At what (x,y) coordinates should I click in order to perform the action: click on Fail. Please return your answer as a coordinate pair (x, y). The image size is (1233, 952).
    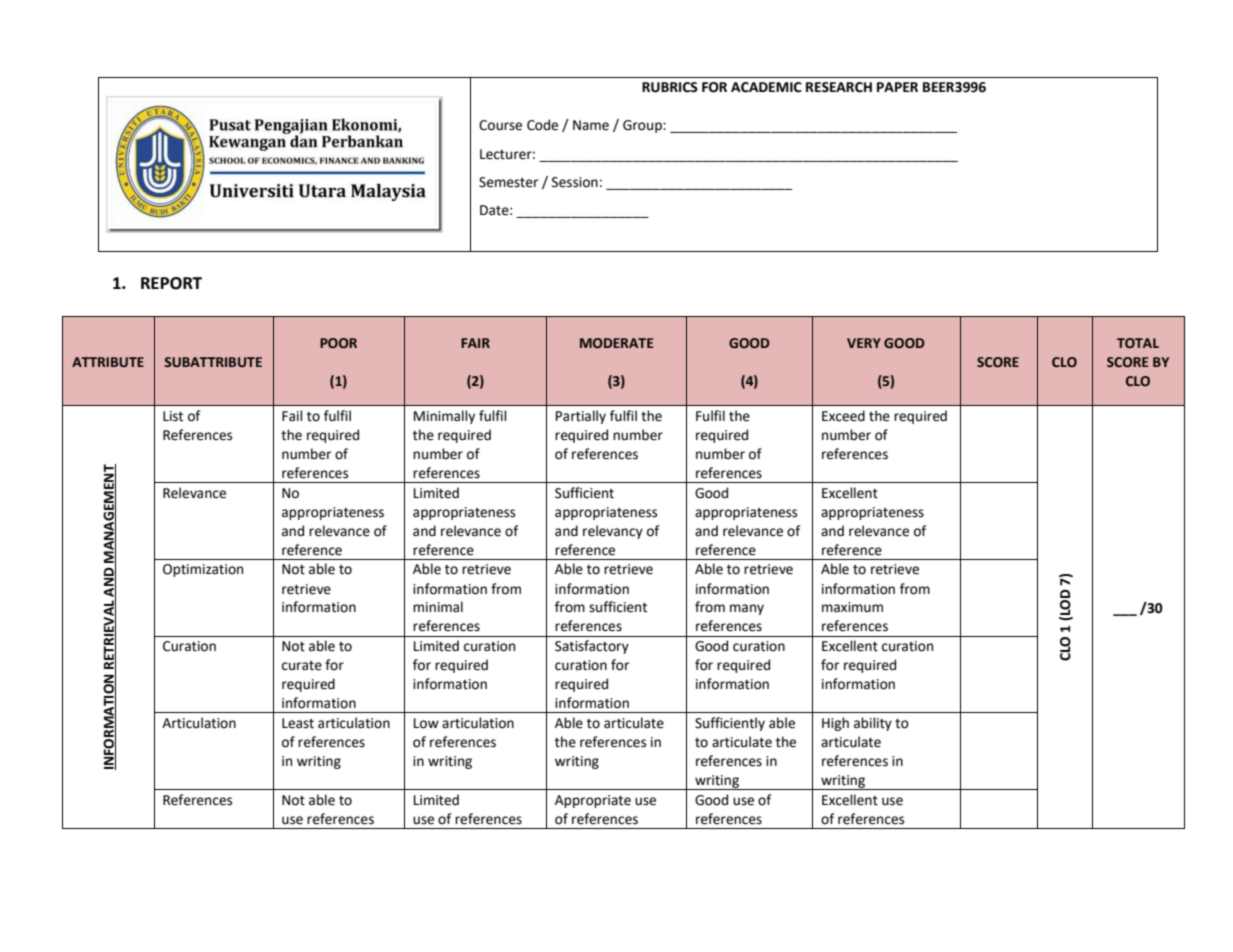
    Looking at the image, I should click on (292, 416).
